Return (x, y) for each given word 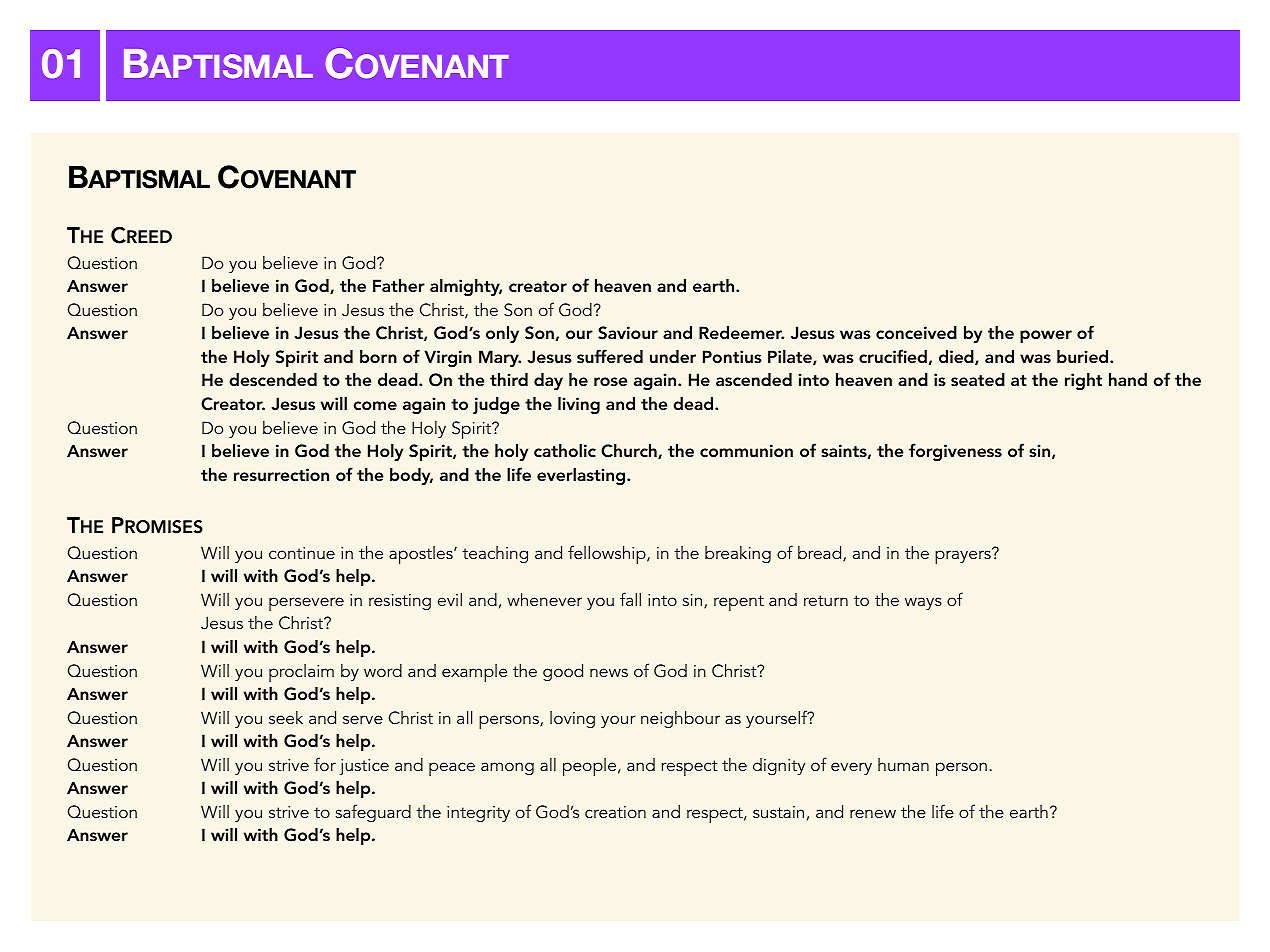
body (411, 476)
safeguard (373, 813)
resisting (400, 602)
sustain (778, 812)
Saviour (628, 333)
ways (923, 603)
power (1046, 336)
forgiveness (955, 452)
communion (746, 450)
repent (739, 603)
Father (399, 285)
